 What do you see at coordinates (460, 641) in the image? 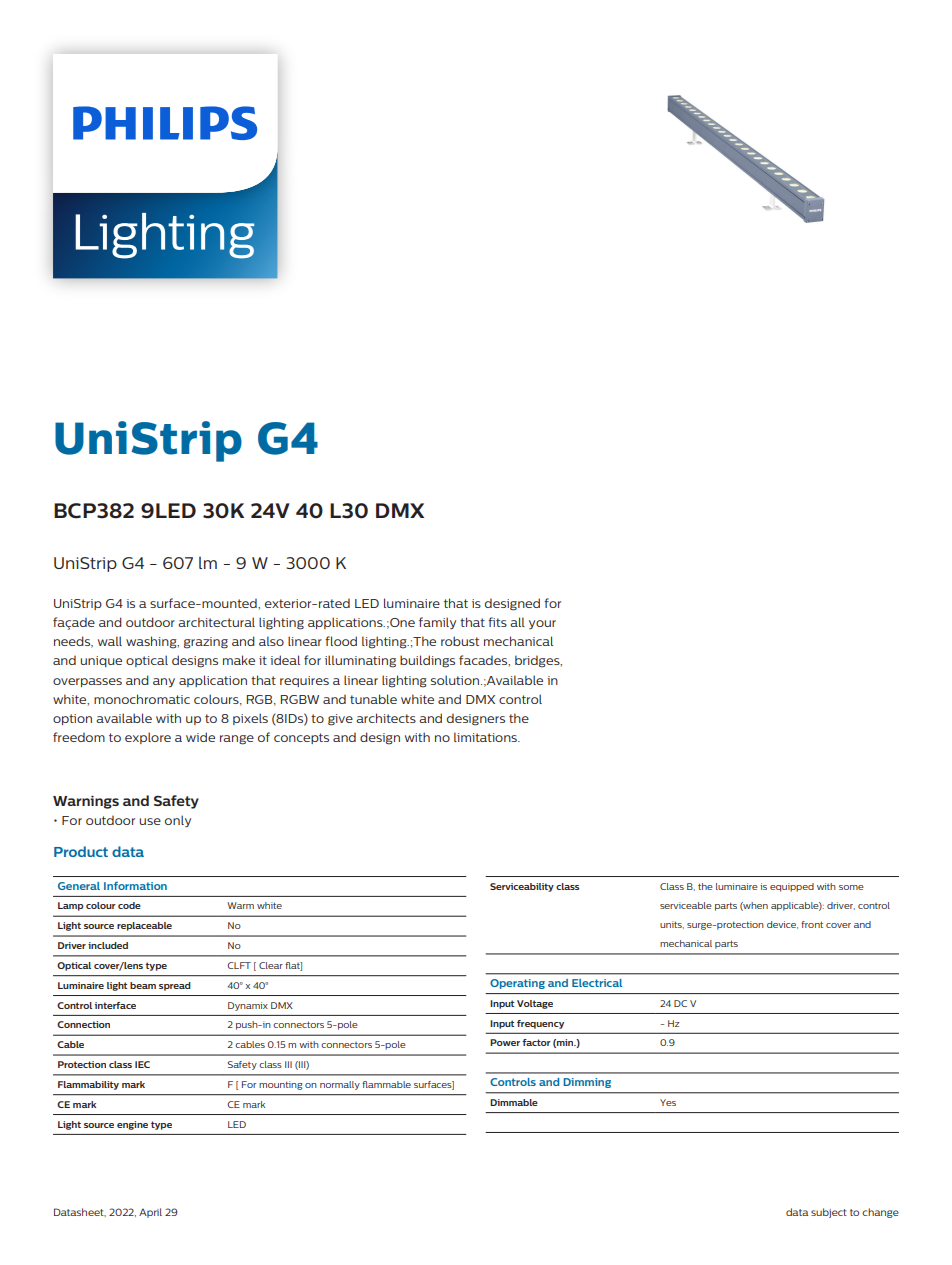
I see `robust` at bounding box center [460, 641].
